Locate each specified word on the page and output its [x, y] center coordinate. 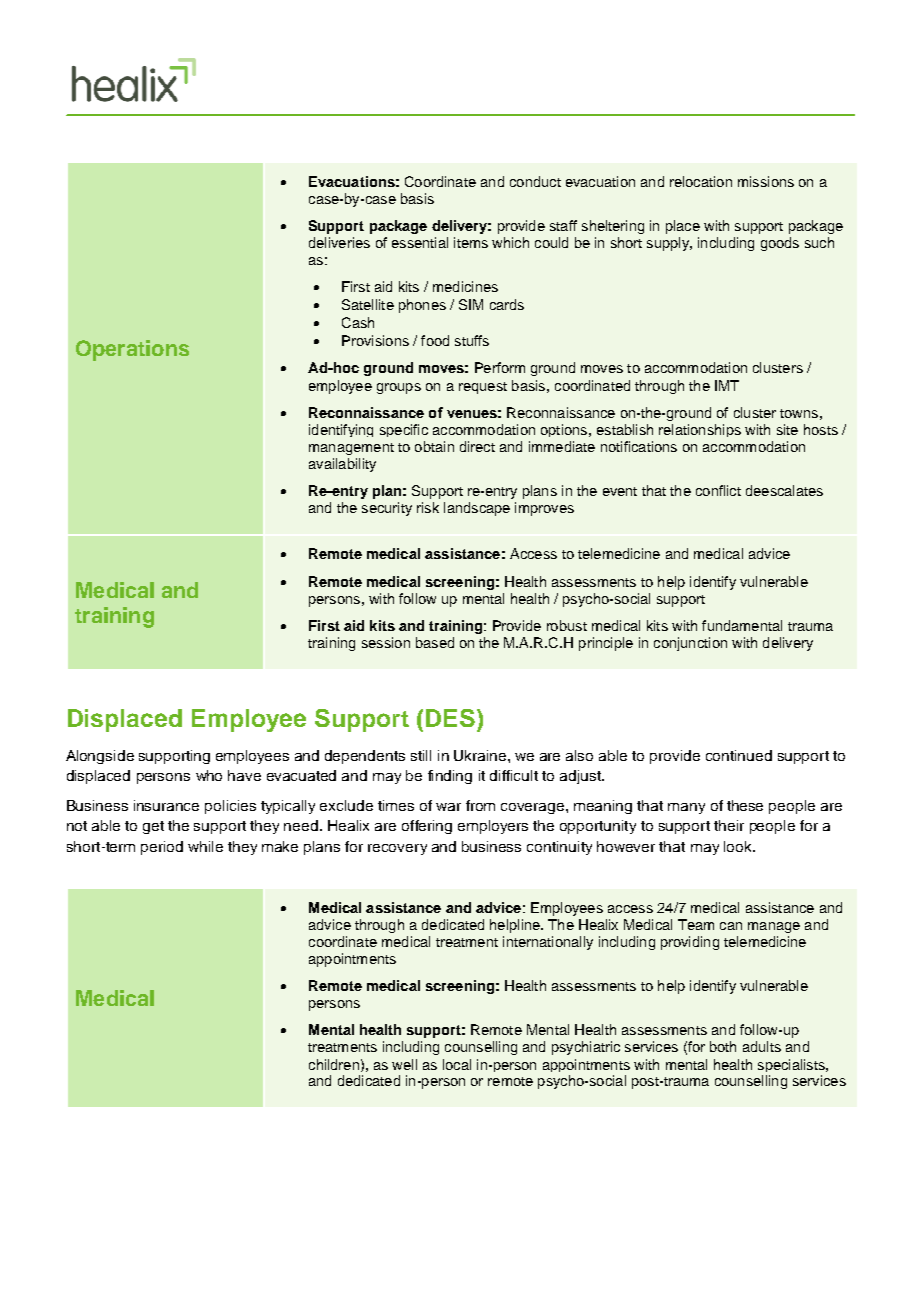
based [435, 642]
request [483, 388]
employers [493, 827]
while [205, 846]
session [386, 642]
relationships [700, 430]
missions [766, 181]
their [729, 825]
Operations [132, 350]
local [457, 1064]
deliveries [339, 242]
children [334, 1064]
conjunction [690, 644]
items [471, 242]
